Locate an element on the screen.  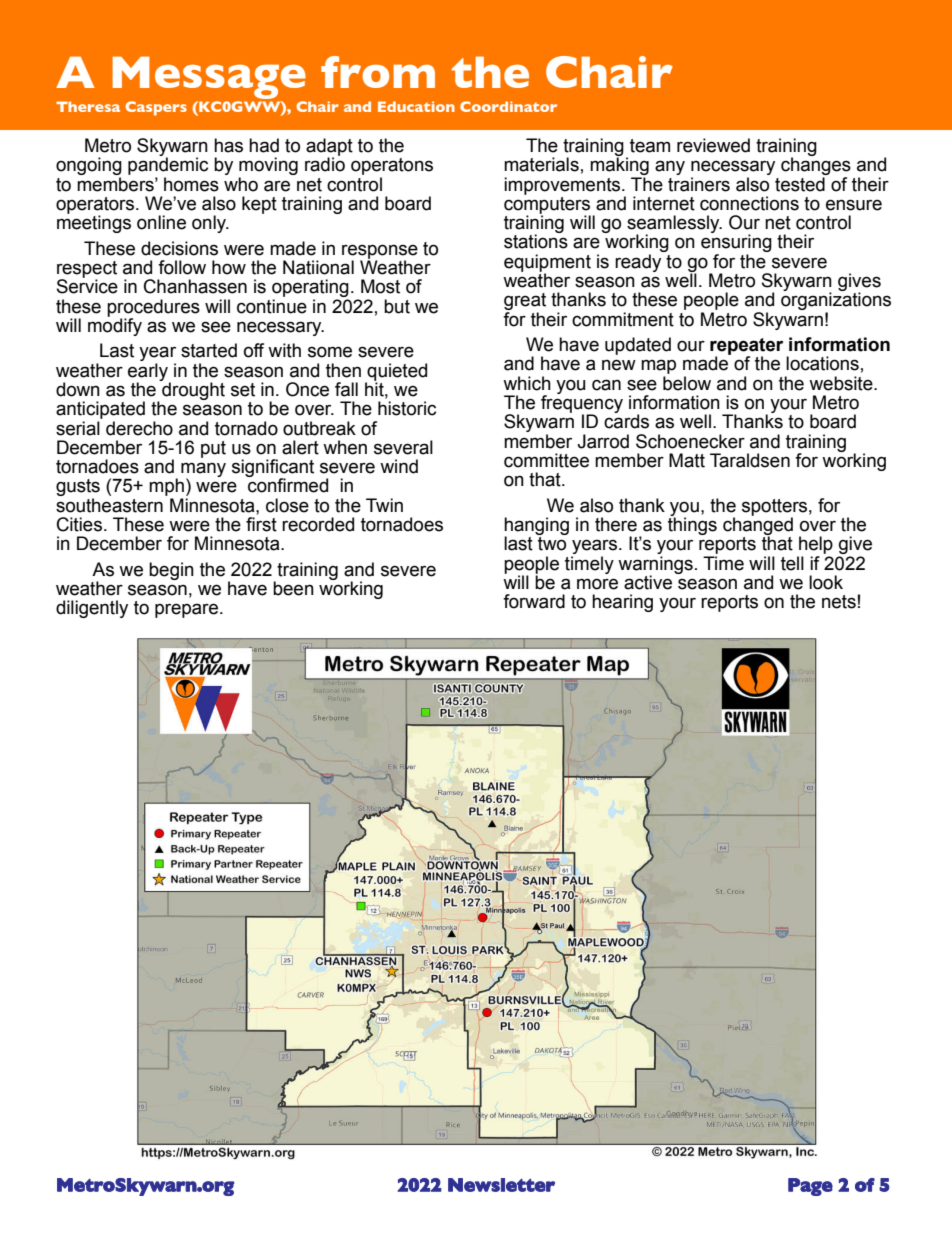
Page is located at coordinates (810, 1187).
